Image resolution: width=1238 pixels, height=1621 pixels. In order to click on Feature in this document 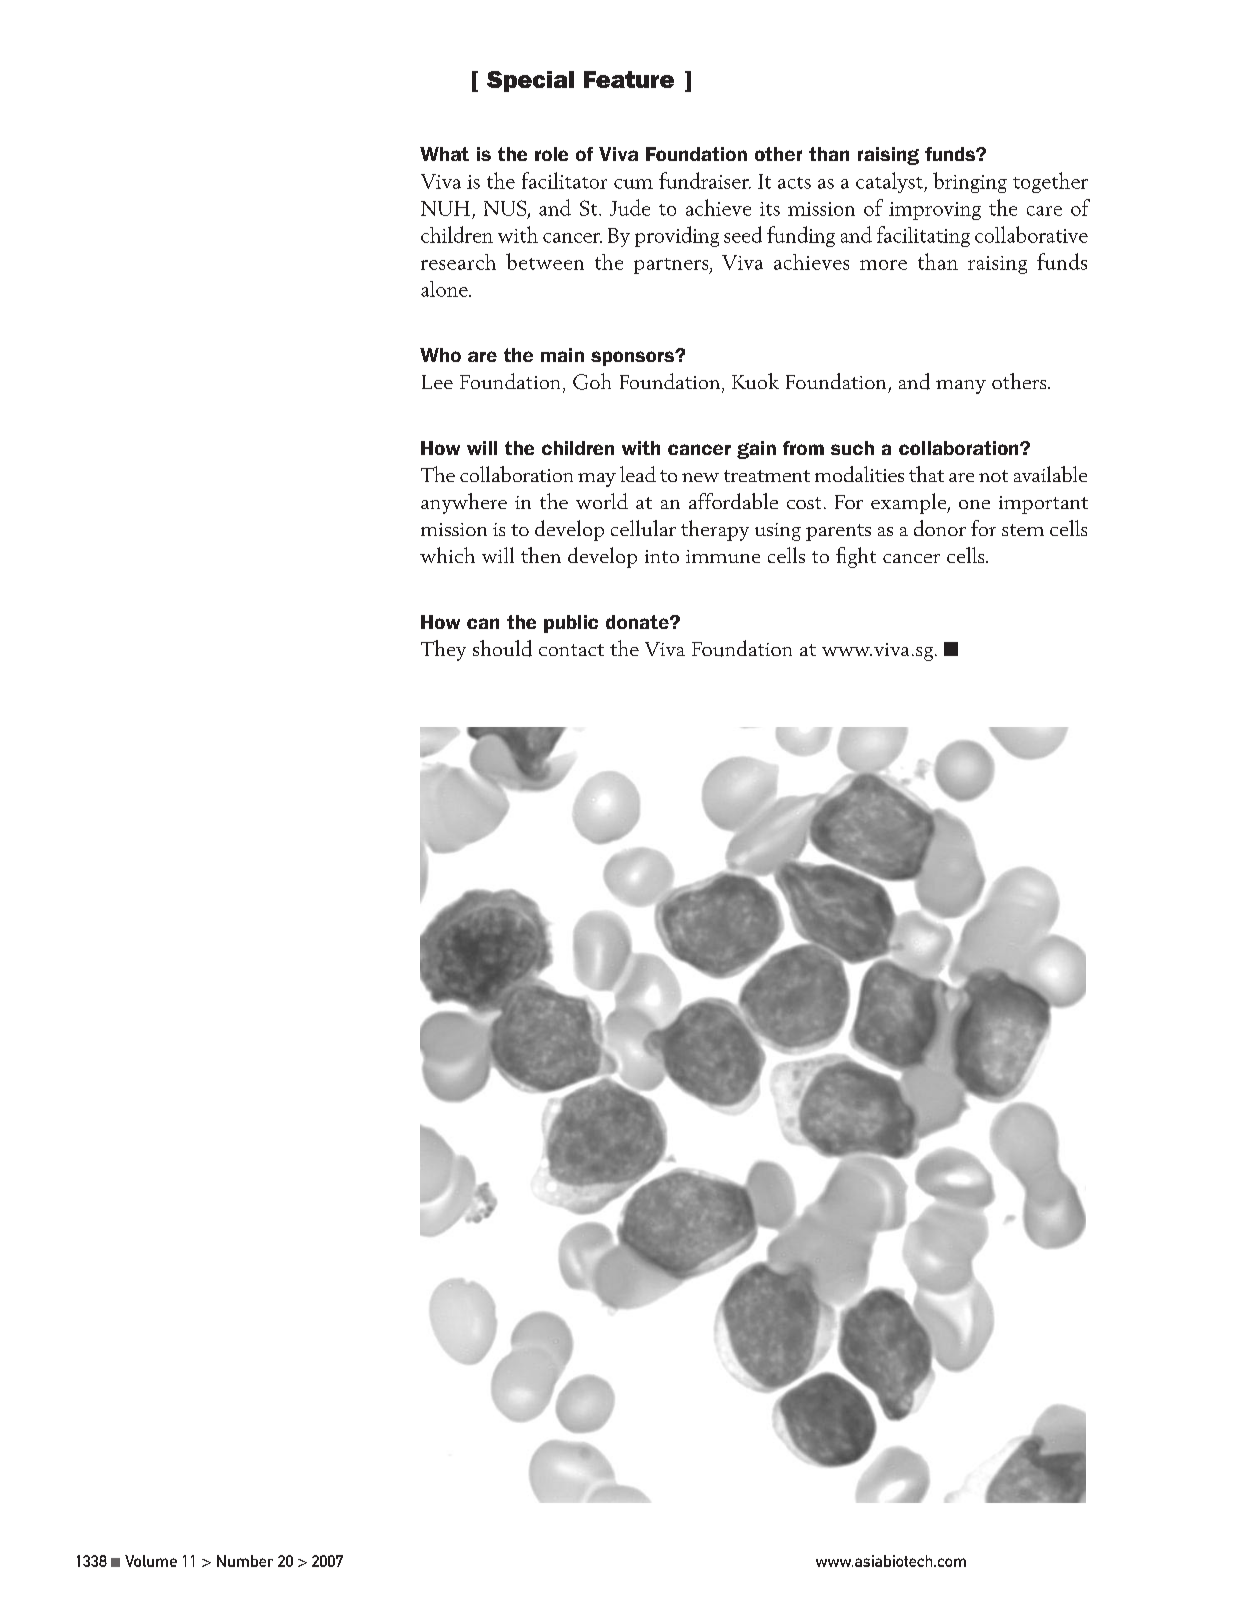, I will do `click(629, 79)`.
